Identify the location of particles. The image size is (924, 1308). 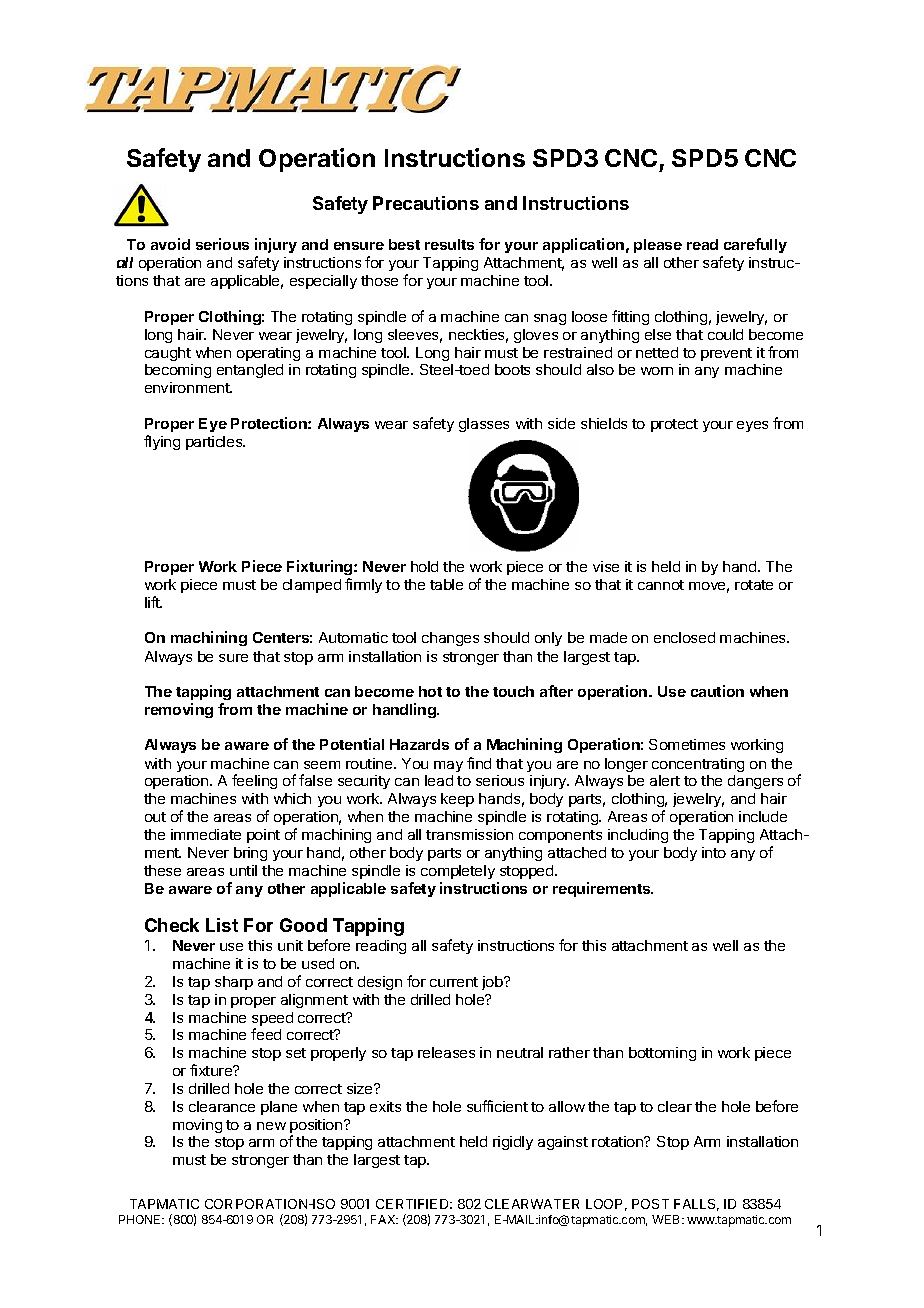
(215, 443).
